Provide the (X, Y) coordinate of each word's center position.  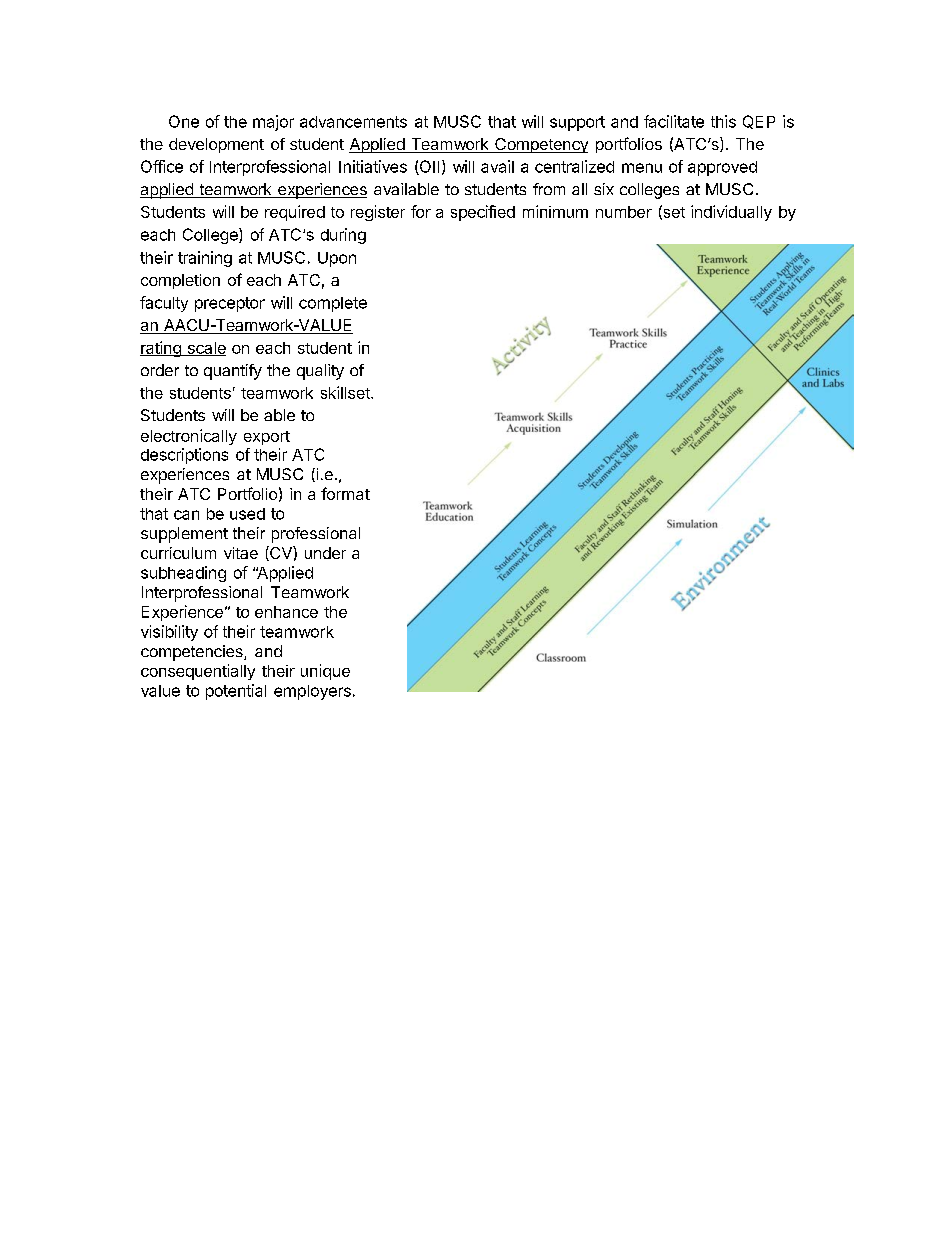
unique (325, 672)
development (216, 145)
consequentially (198, 672)
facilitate (674, 121)
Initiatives (373, 166)
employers (312, 692)
